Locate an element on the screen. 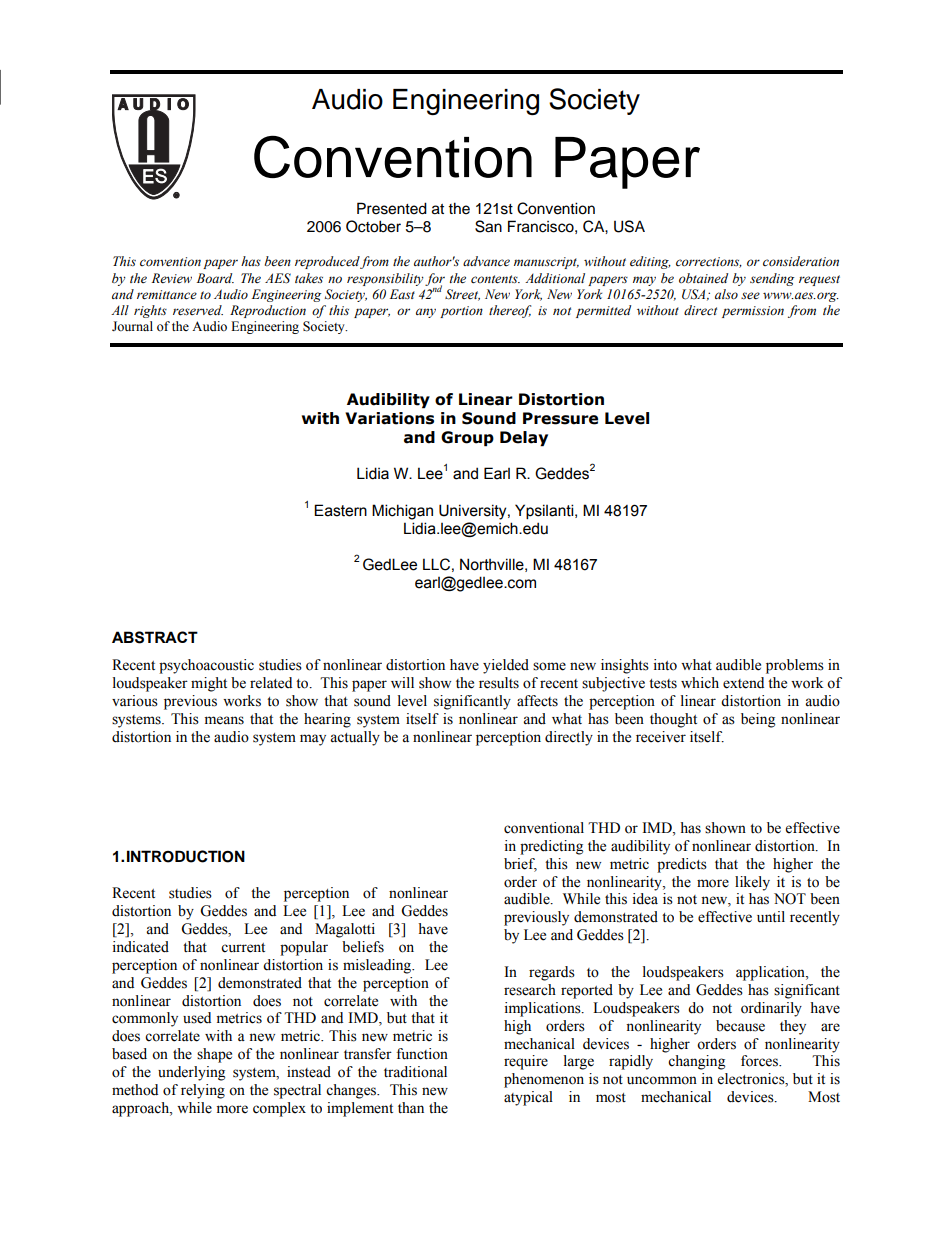 The width and height of the screenshot is (952, 1233). Group is located at coordinates (467, 439).
